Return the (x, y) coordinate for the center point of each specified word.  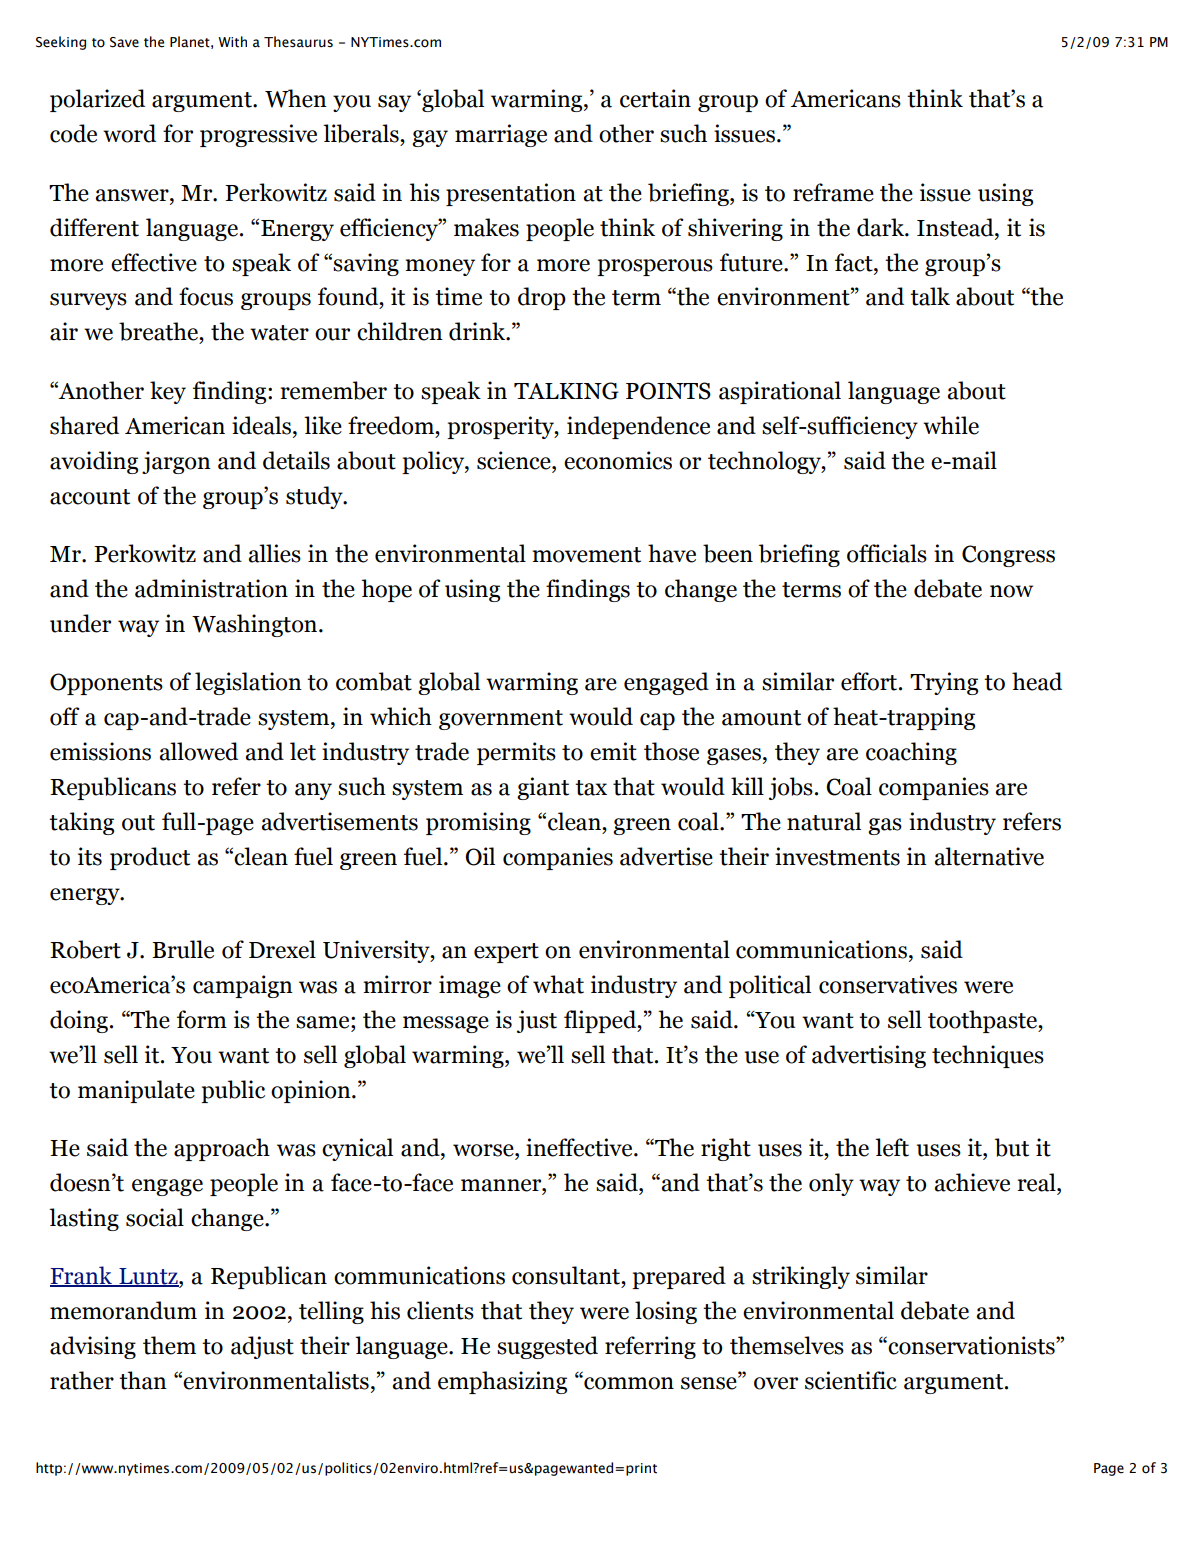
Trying (944, 683)
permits (516, 753)
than (143, 1380)
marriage (501, 135)
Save (124, 42)
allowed (199, 751)
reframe (833, 192)
